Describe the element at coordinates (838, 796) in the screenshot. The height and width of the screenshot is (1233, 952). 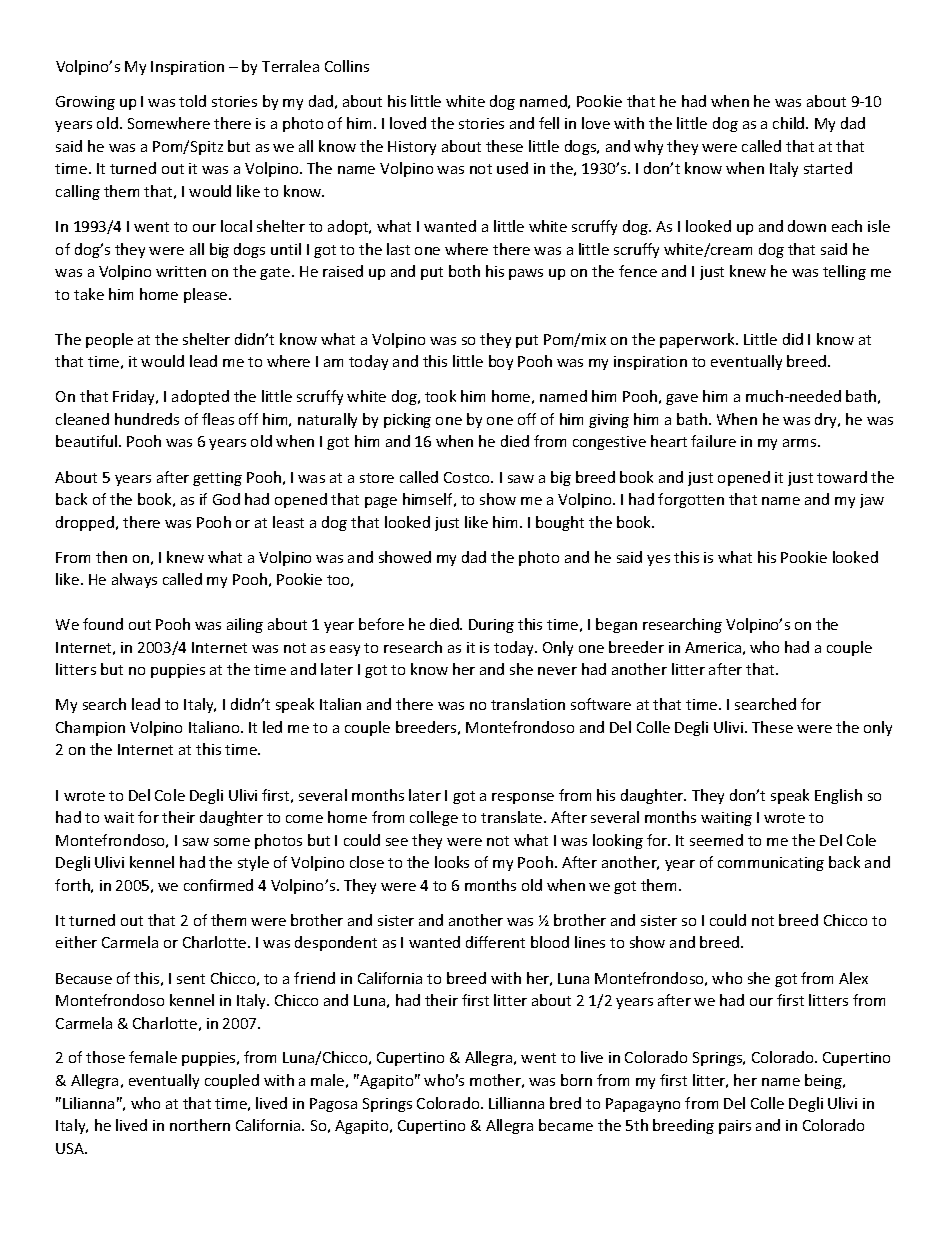
I see `English` at that location.
